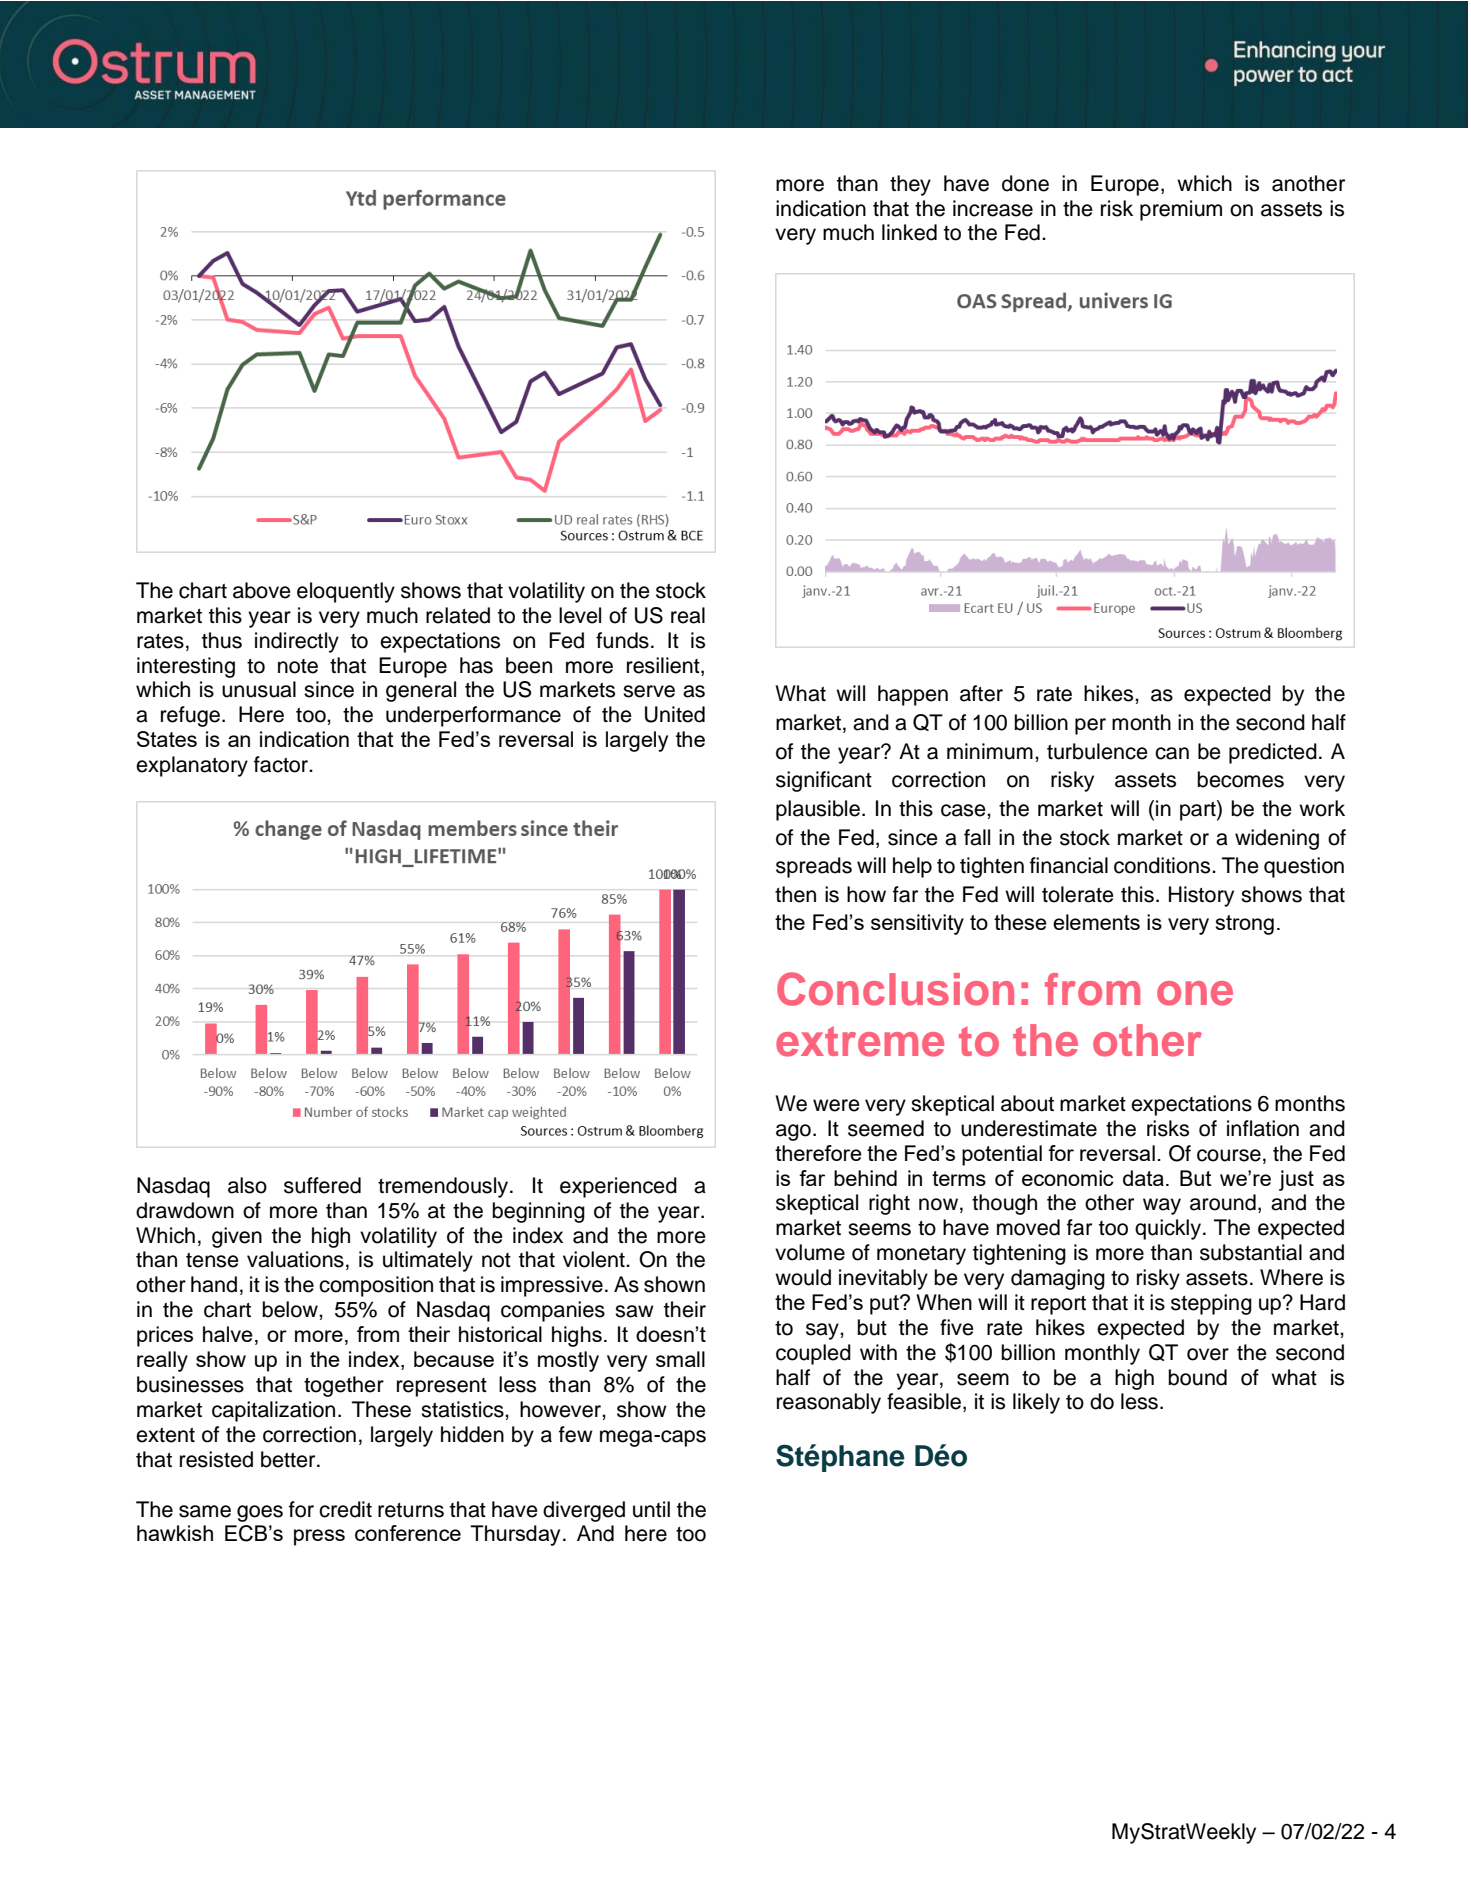 This screenshot has width=1471, height=1904. I want to click on spreads, so click(814, 867).
